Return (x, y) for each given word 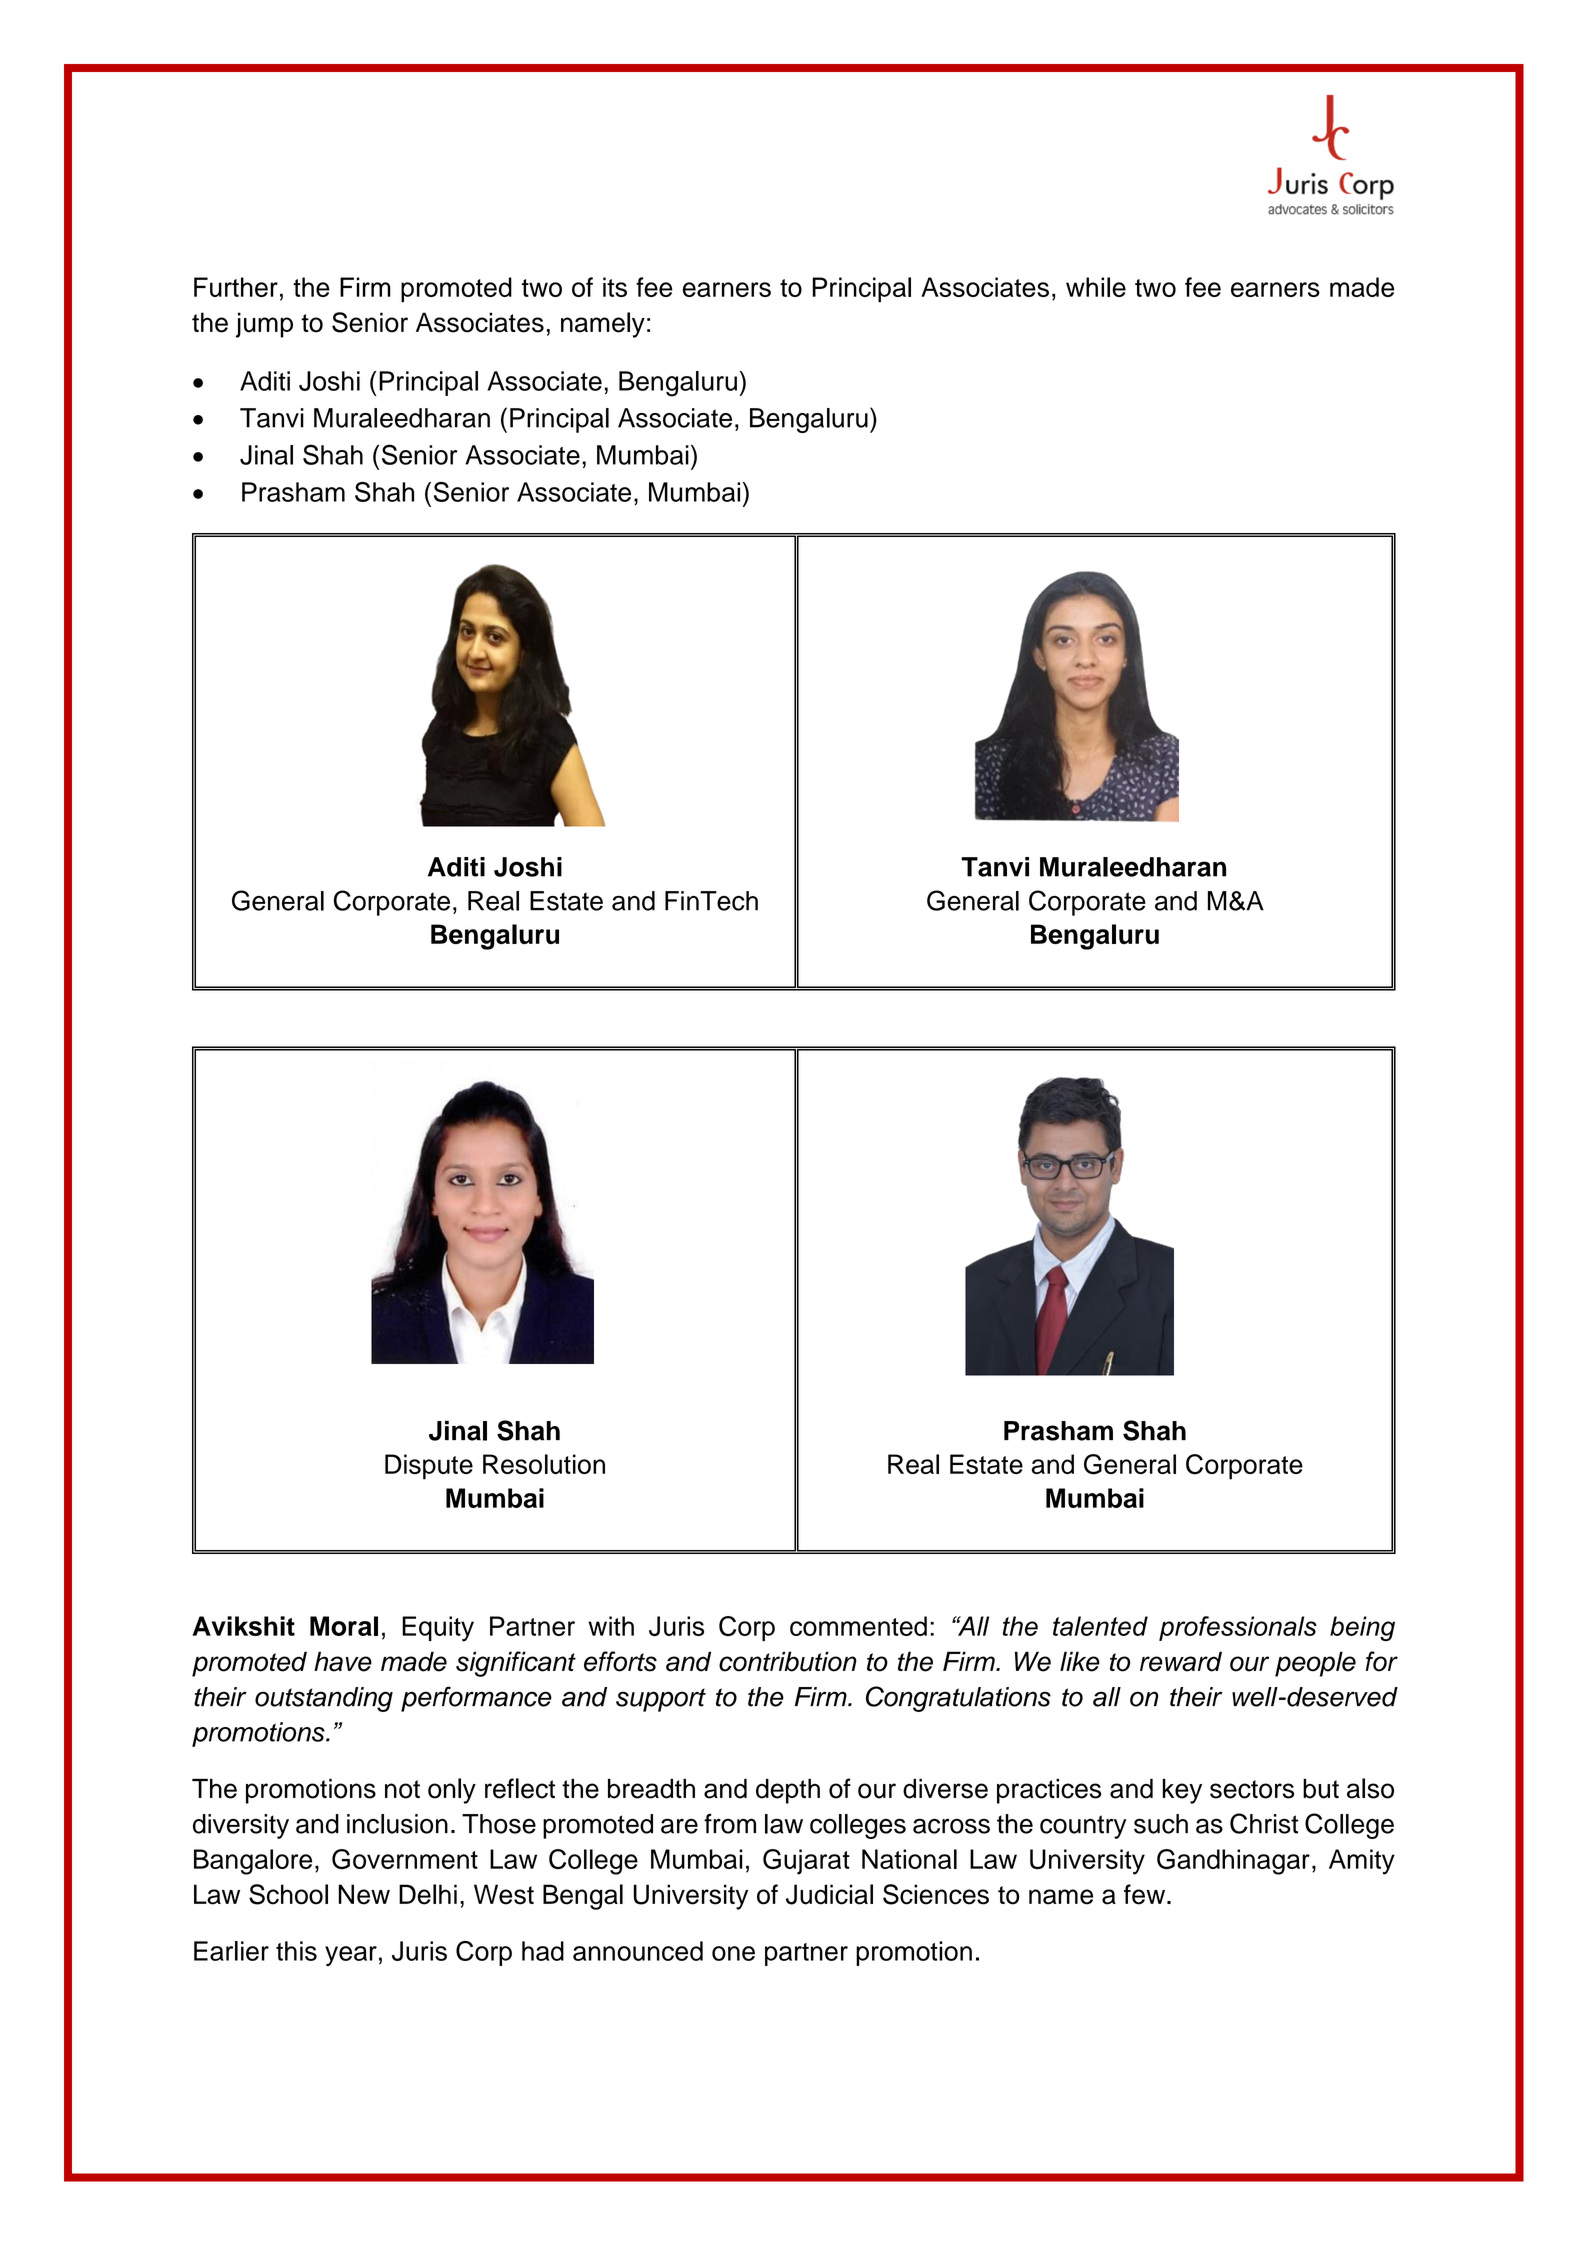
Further (236, 287)
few (1146, 1894)
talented (1100, 1626)
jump (264, 325)
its (615, 287)
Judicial (829, 1894)
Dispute (429, 1467)
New (364, 1894)
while (1096, 287)
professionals (1238, 1628)
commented (858, 1626)
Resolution (544, 1464)
